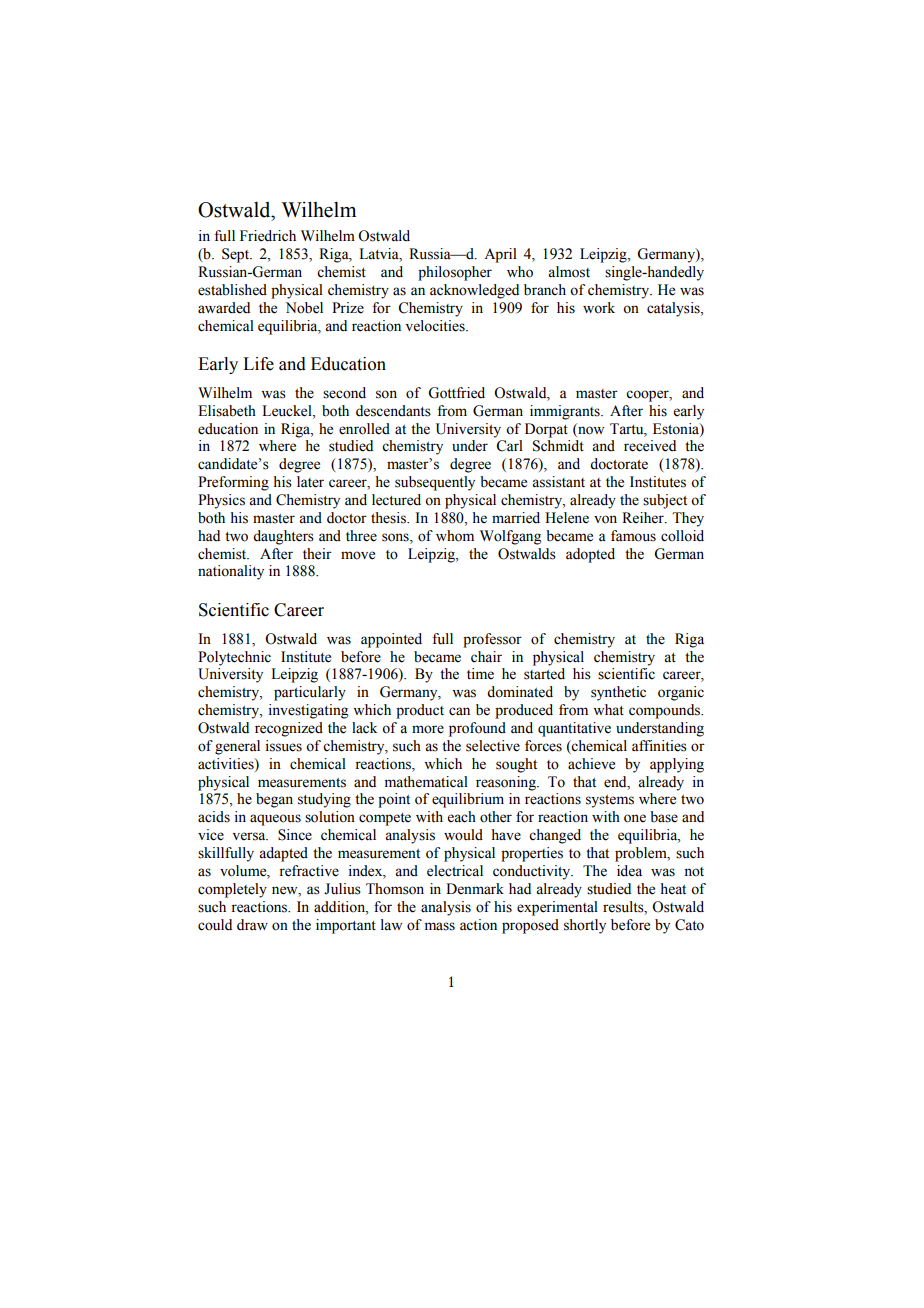  What do you see at coordinates (231, 572) in the page?
I see `nationality` at bounding box center [231, 572].
